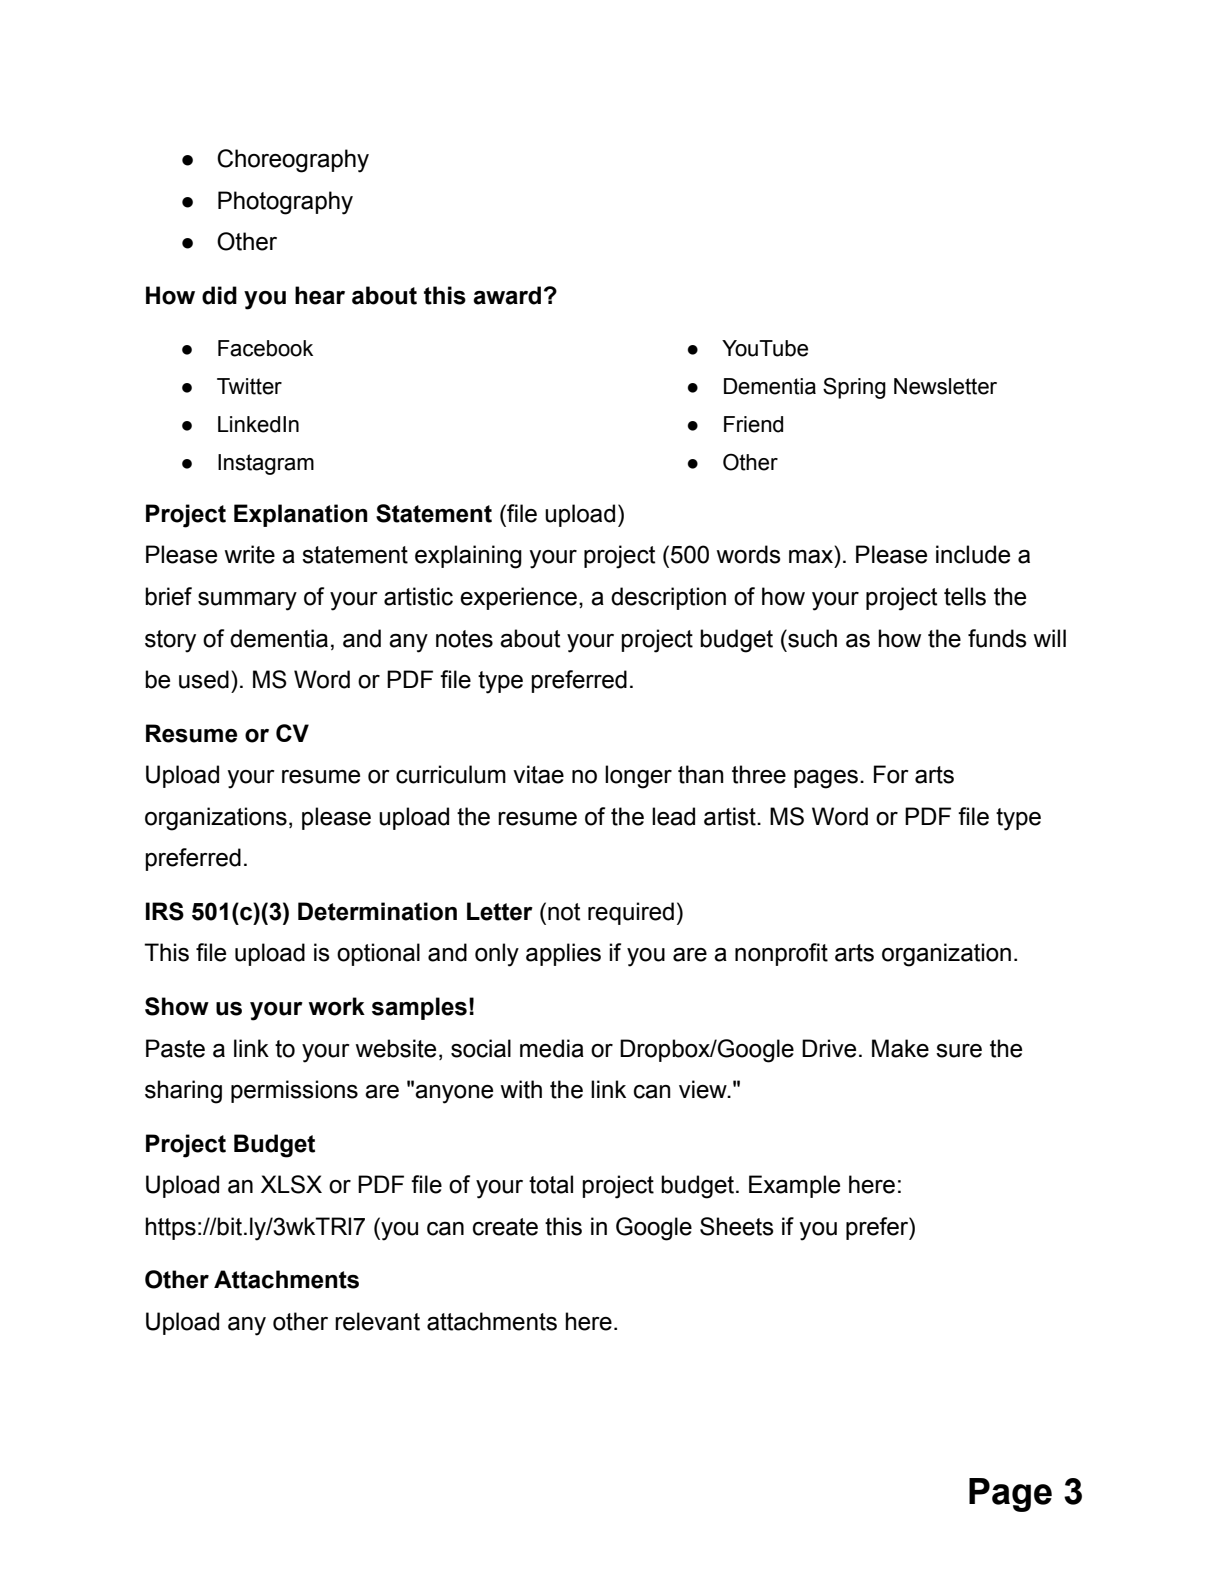 This screenshot has height=1590, width=1228. I want to click on Instagram, so click(266, 464).
